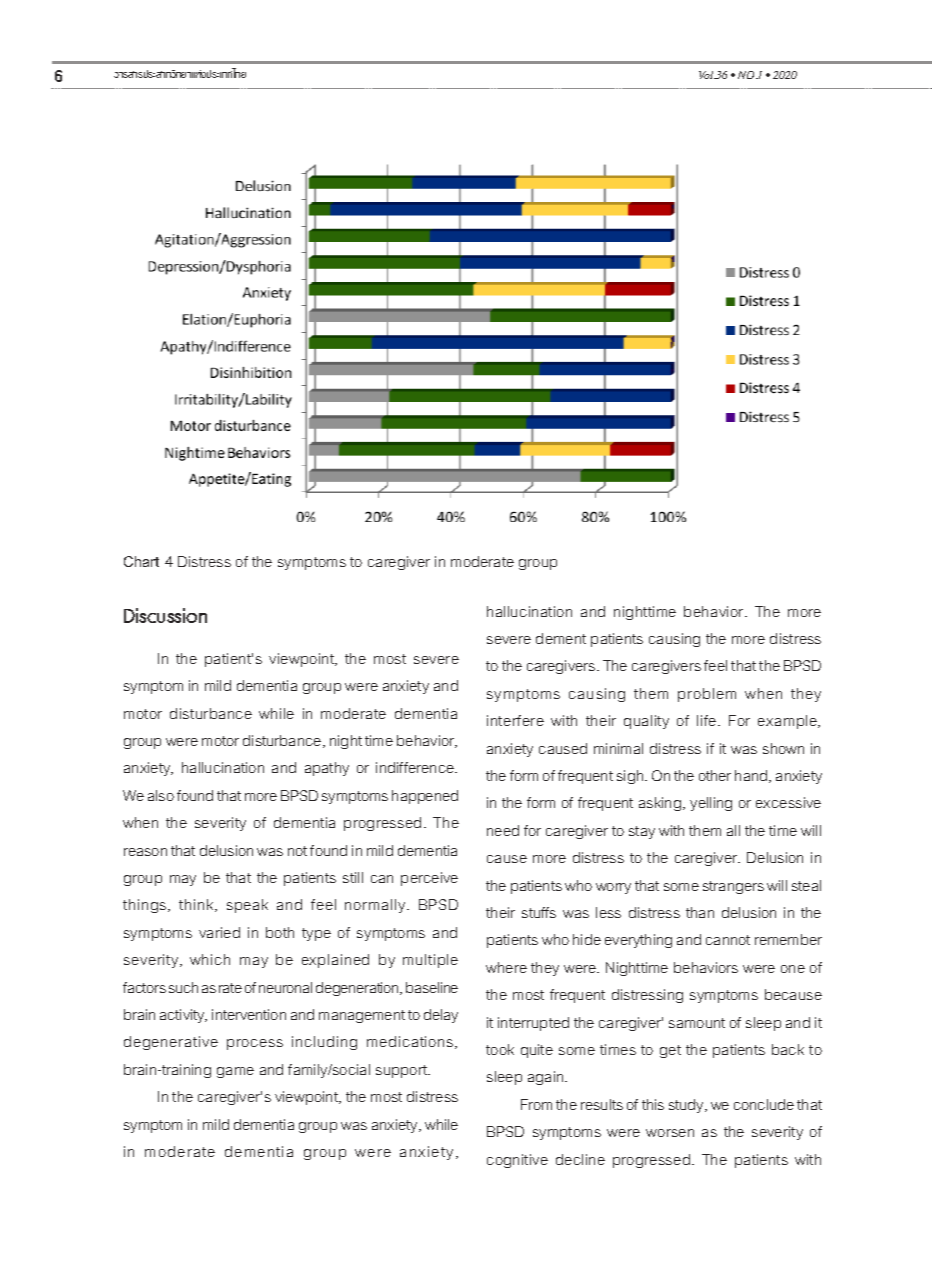  I want to click on cognitive, so click(517, 1161).
